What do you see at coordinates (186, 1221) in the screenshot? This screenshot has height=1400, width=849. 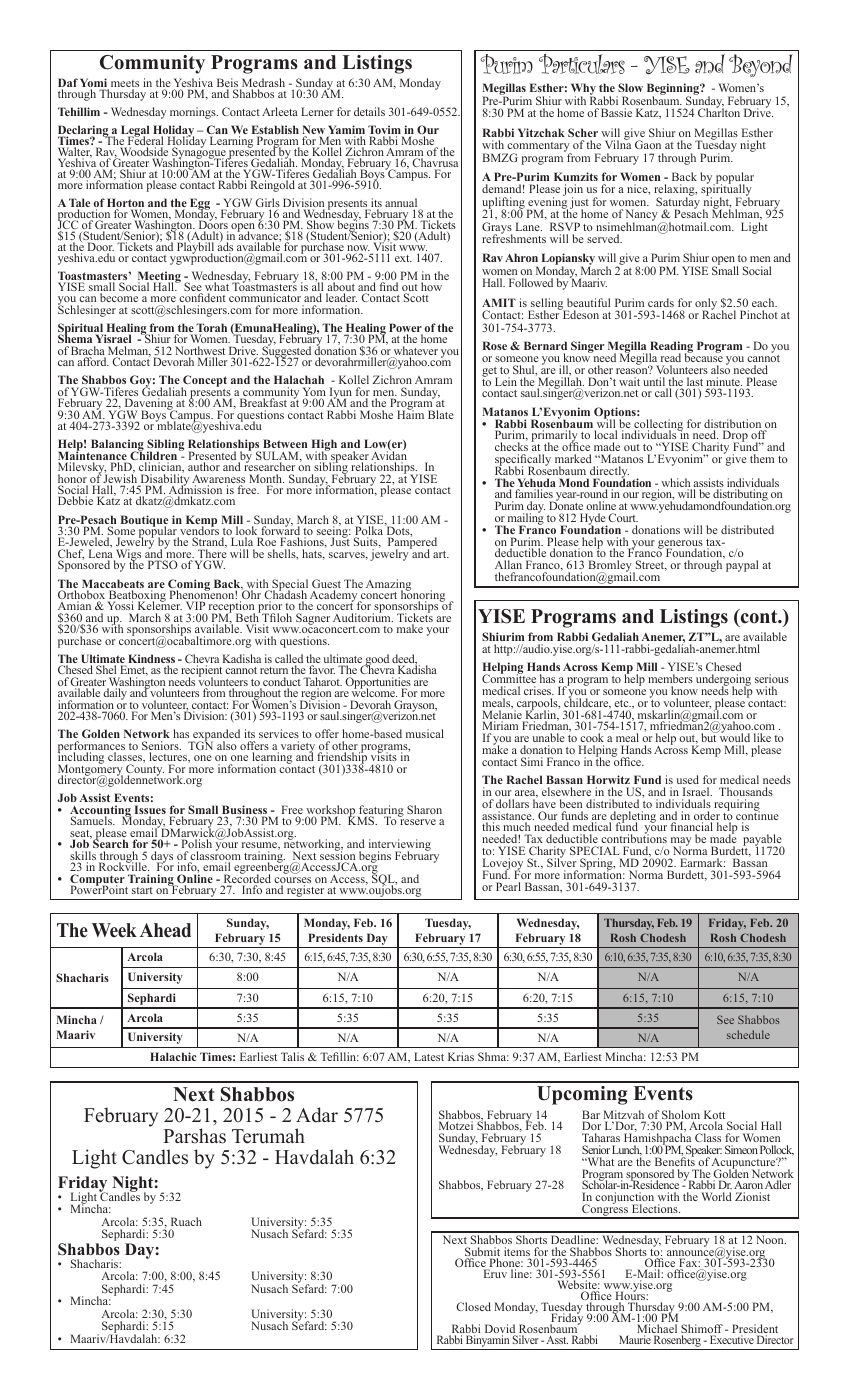 I see `Ruach` at bounding box center [186, 1221].
